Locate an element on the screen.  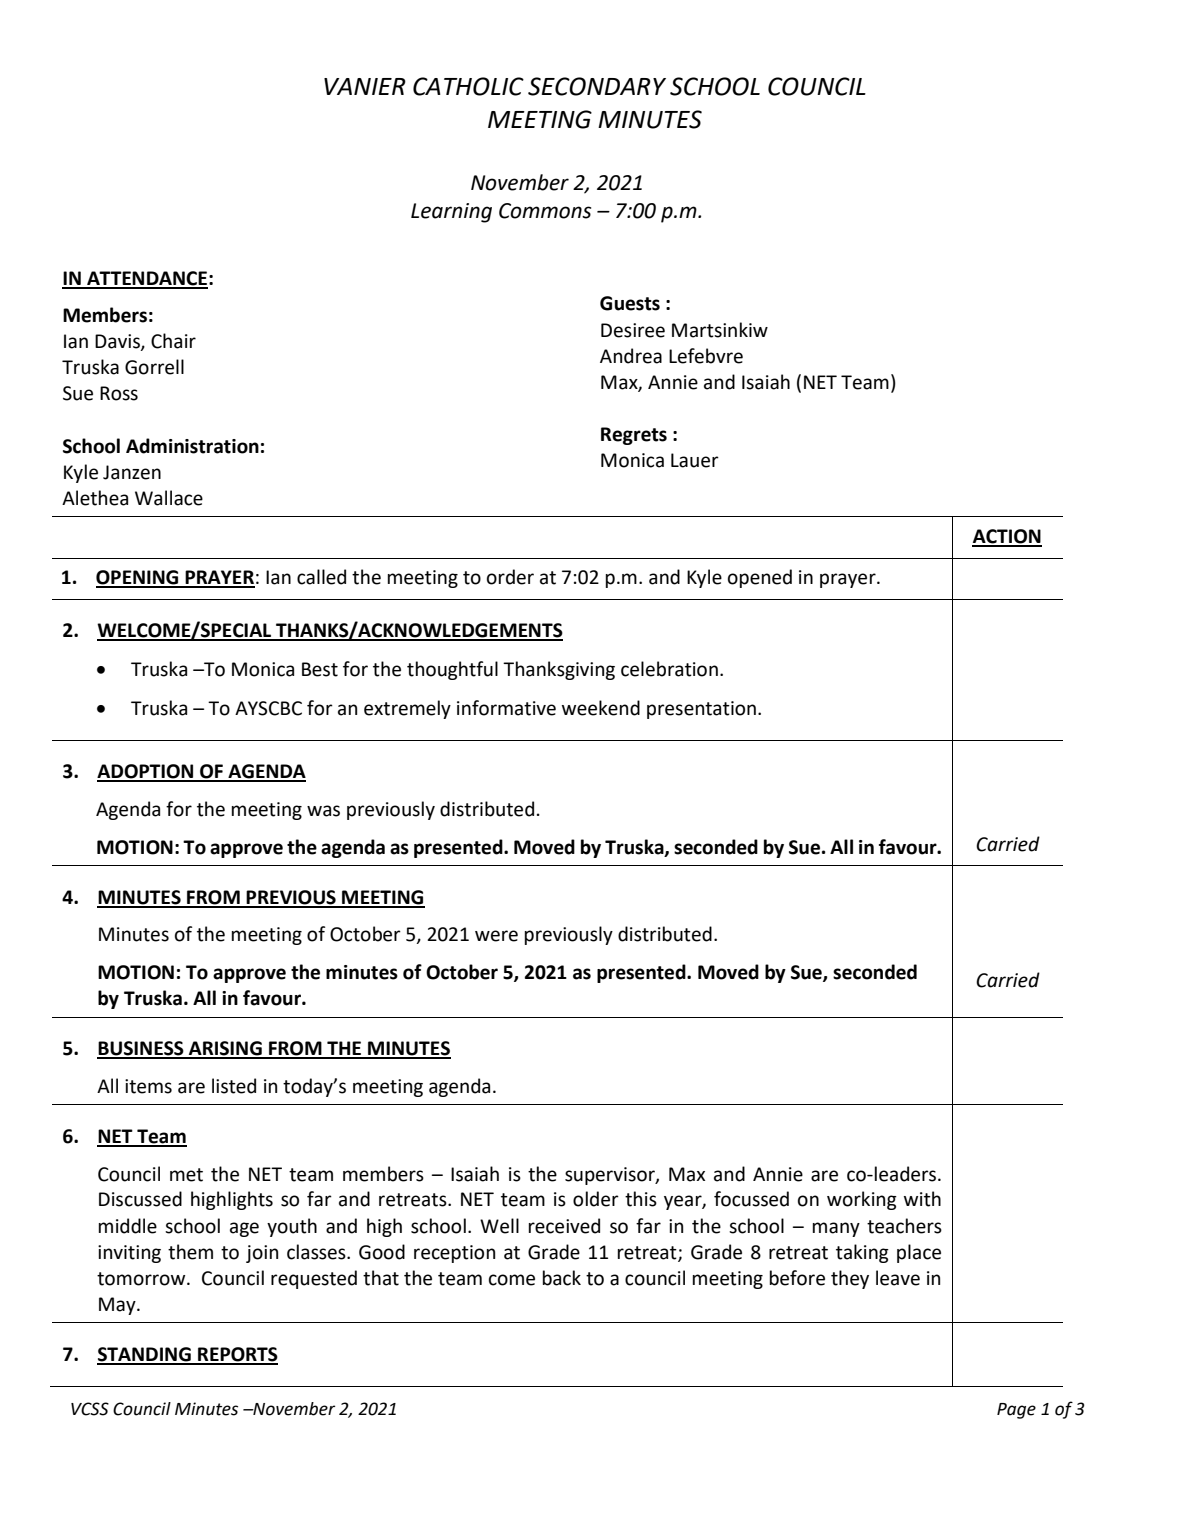
back is located at coordinates (562, 1278).
